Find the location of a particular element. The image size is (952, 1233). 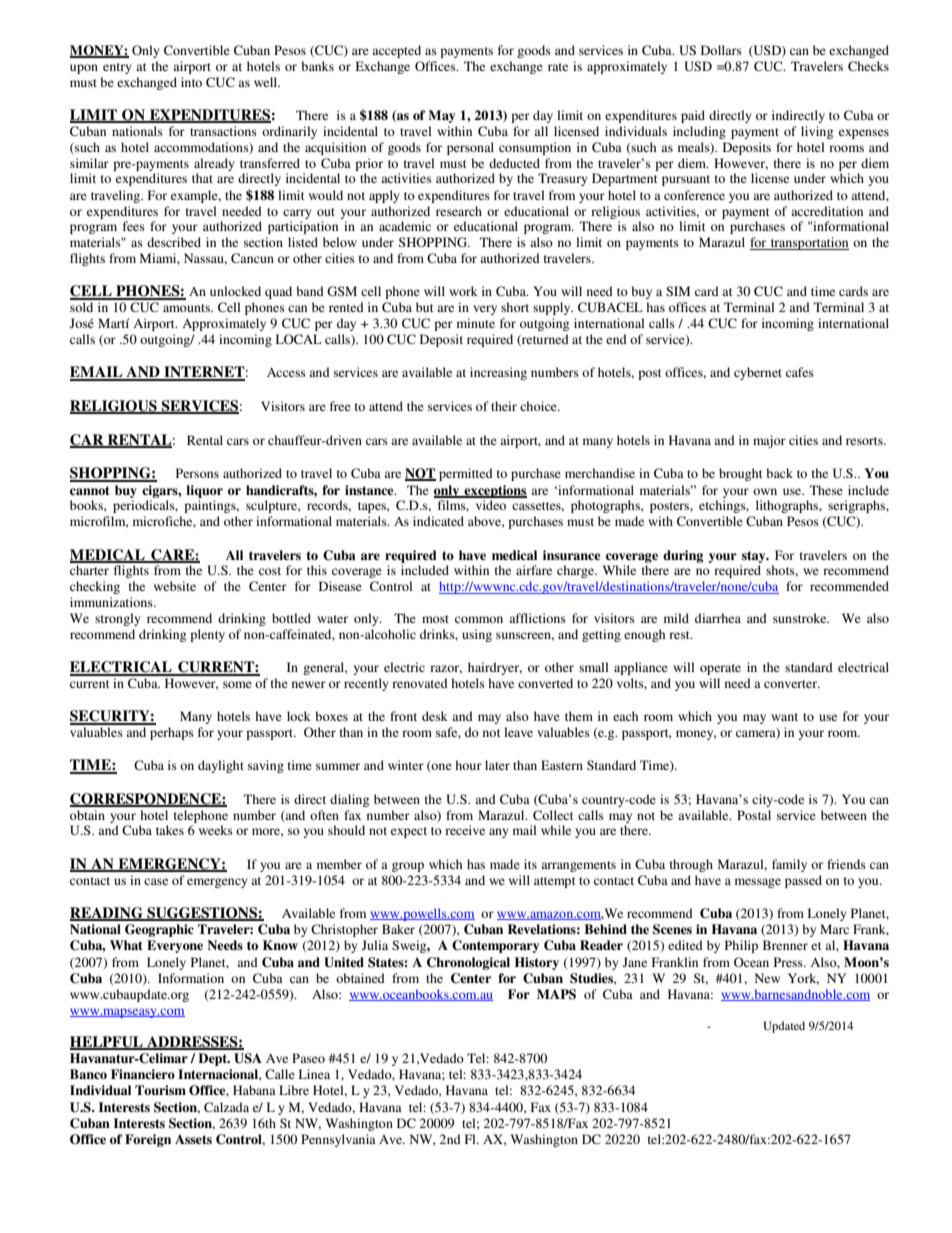

stay is located at coordinates (755, 557).
